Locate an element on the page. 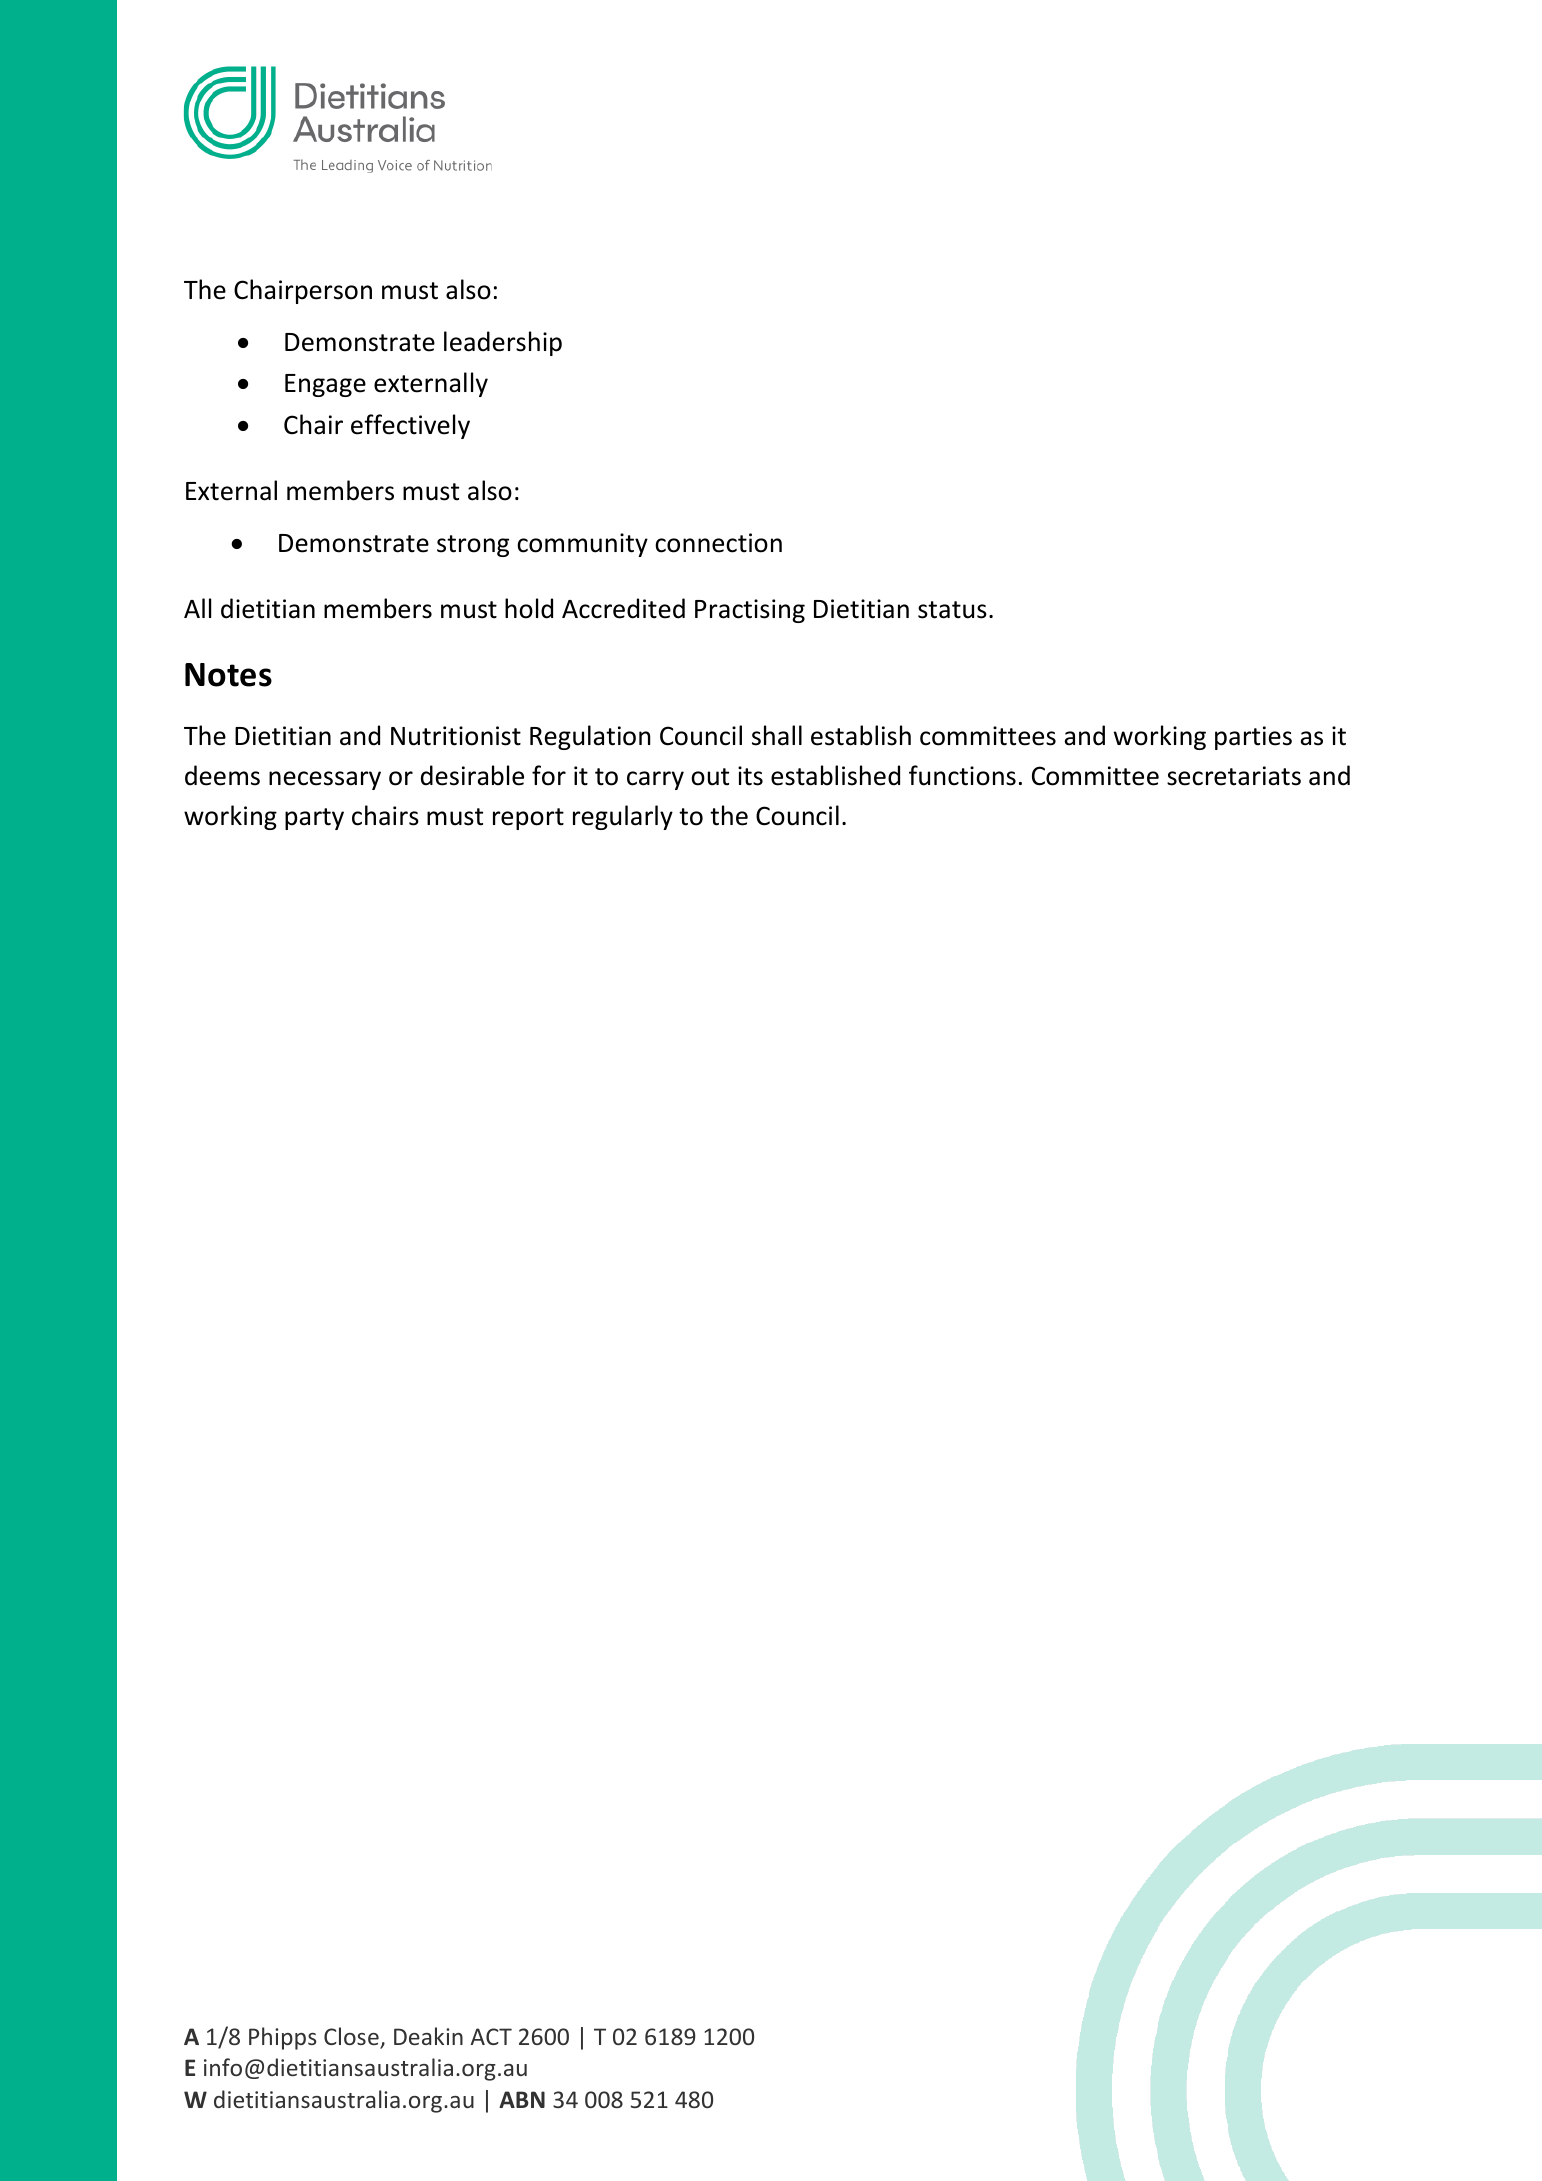 The height and width of the page is (2181, 1542). its is located at coordinates (750, 776).
